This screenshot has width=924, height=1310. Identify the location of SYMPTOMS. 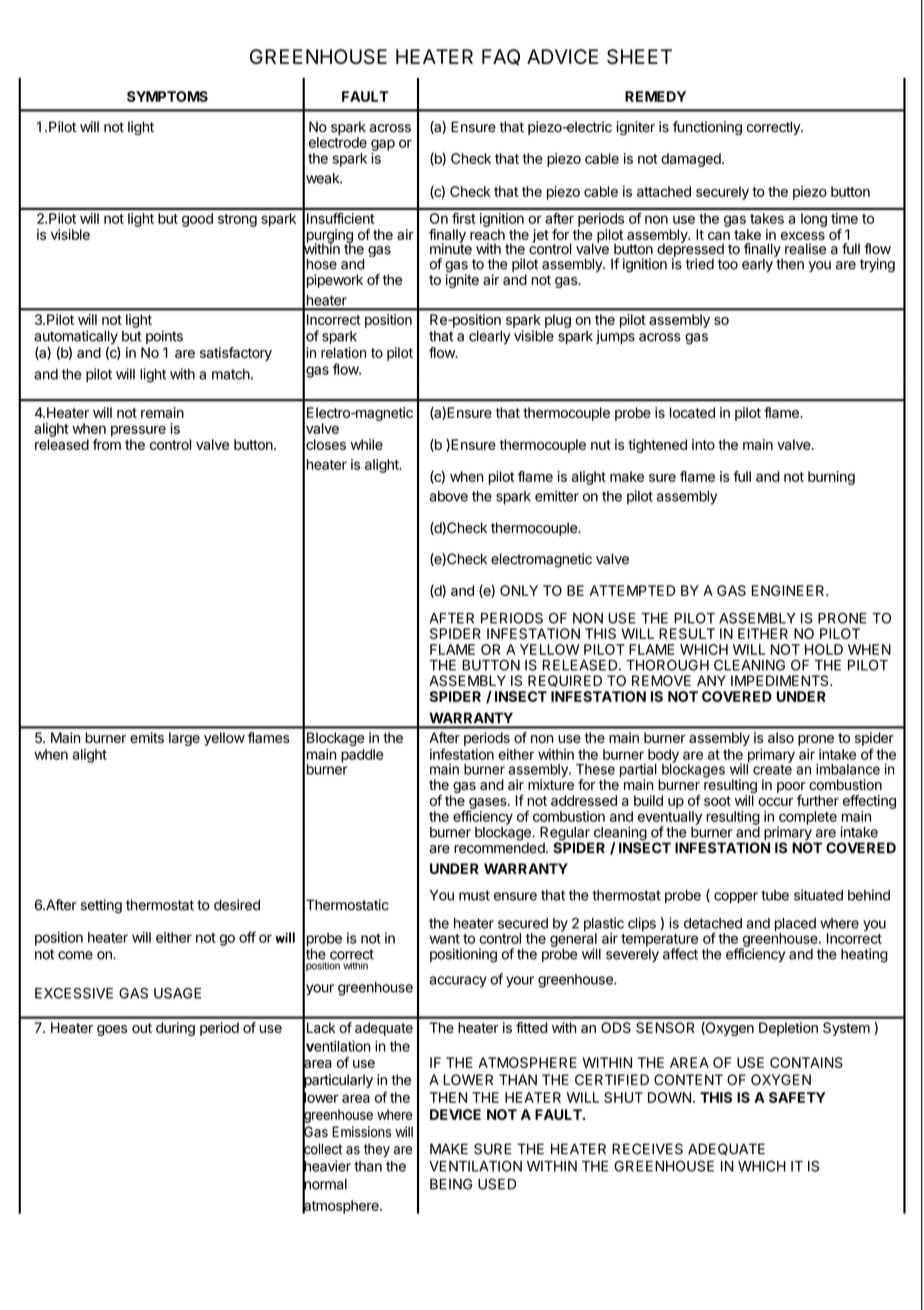
(167, 96).
